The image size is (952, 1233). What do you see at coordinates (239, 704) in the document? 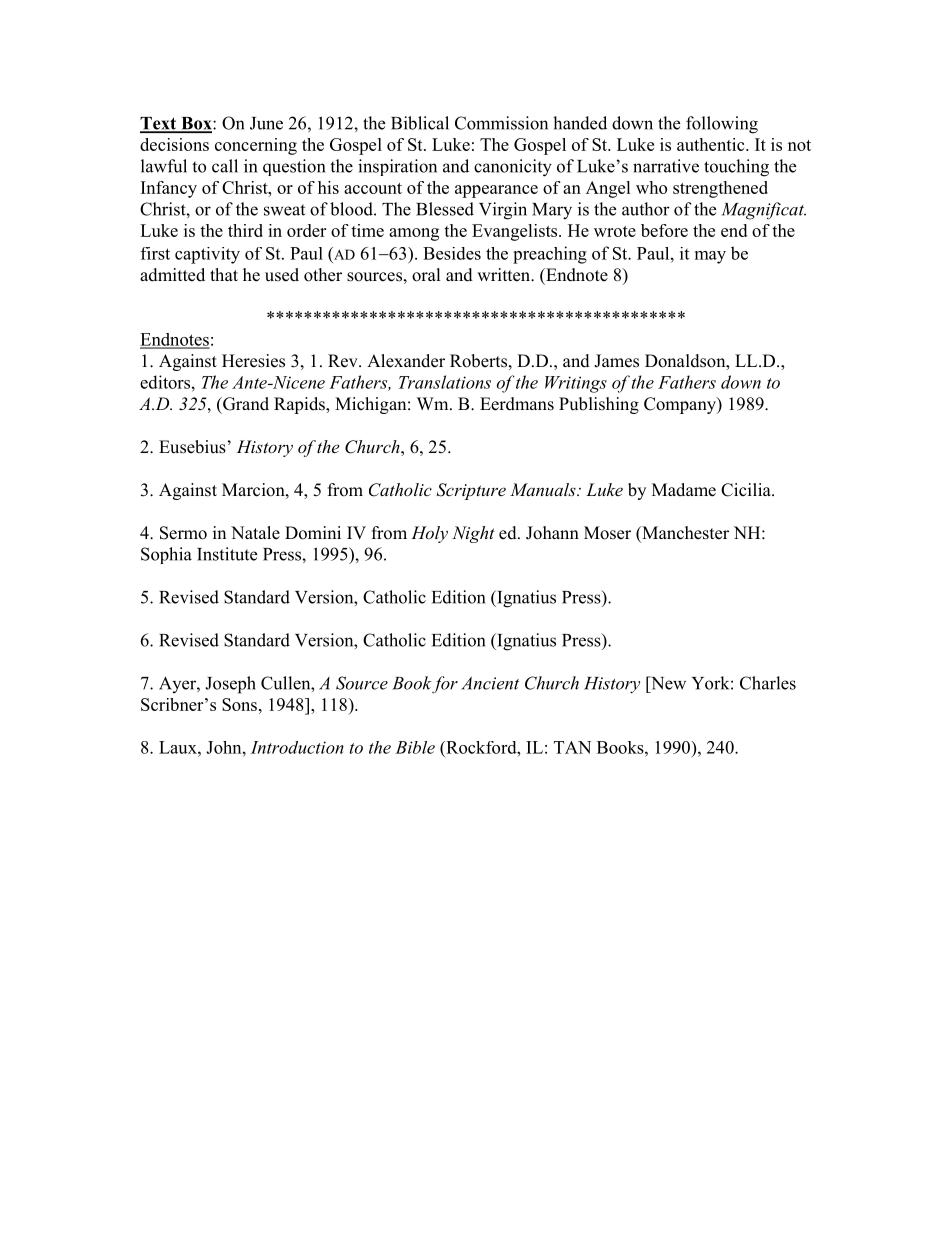
I see `Sons` at bounding box center [239, 704].
